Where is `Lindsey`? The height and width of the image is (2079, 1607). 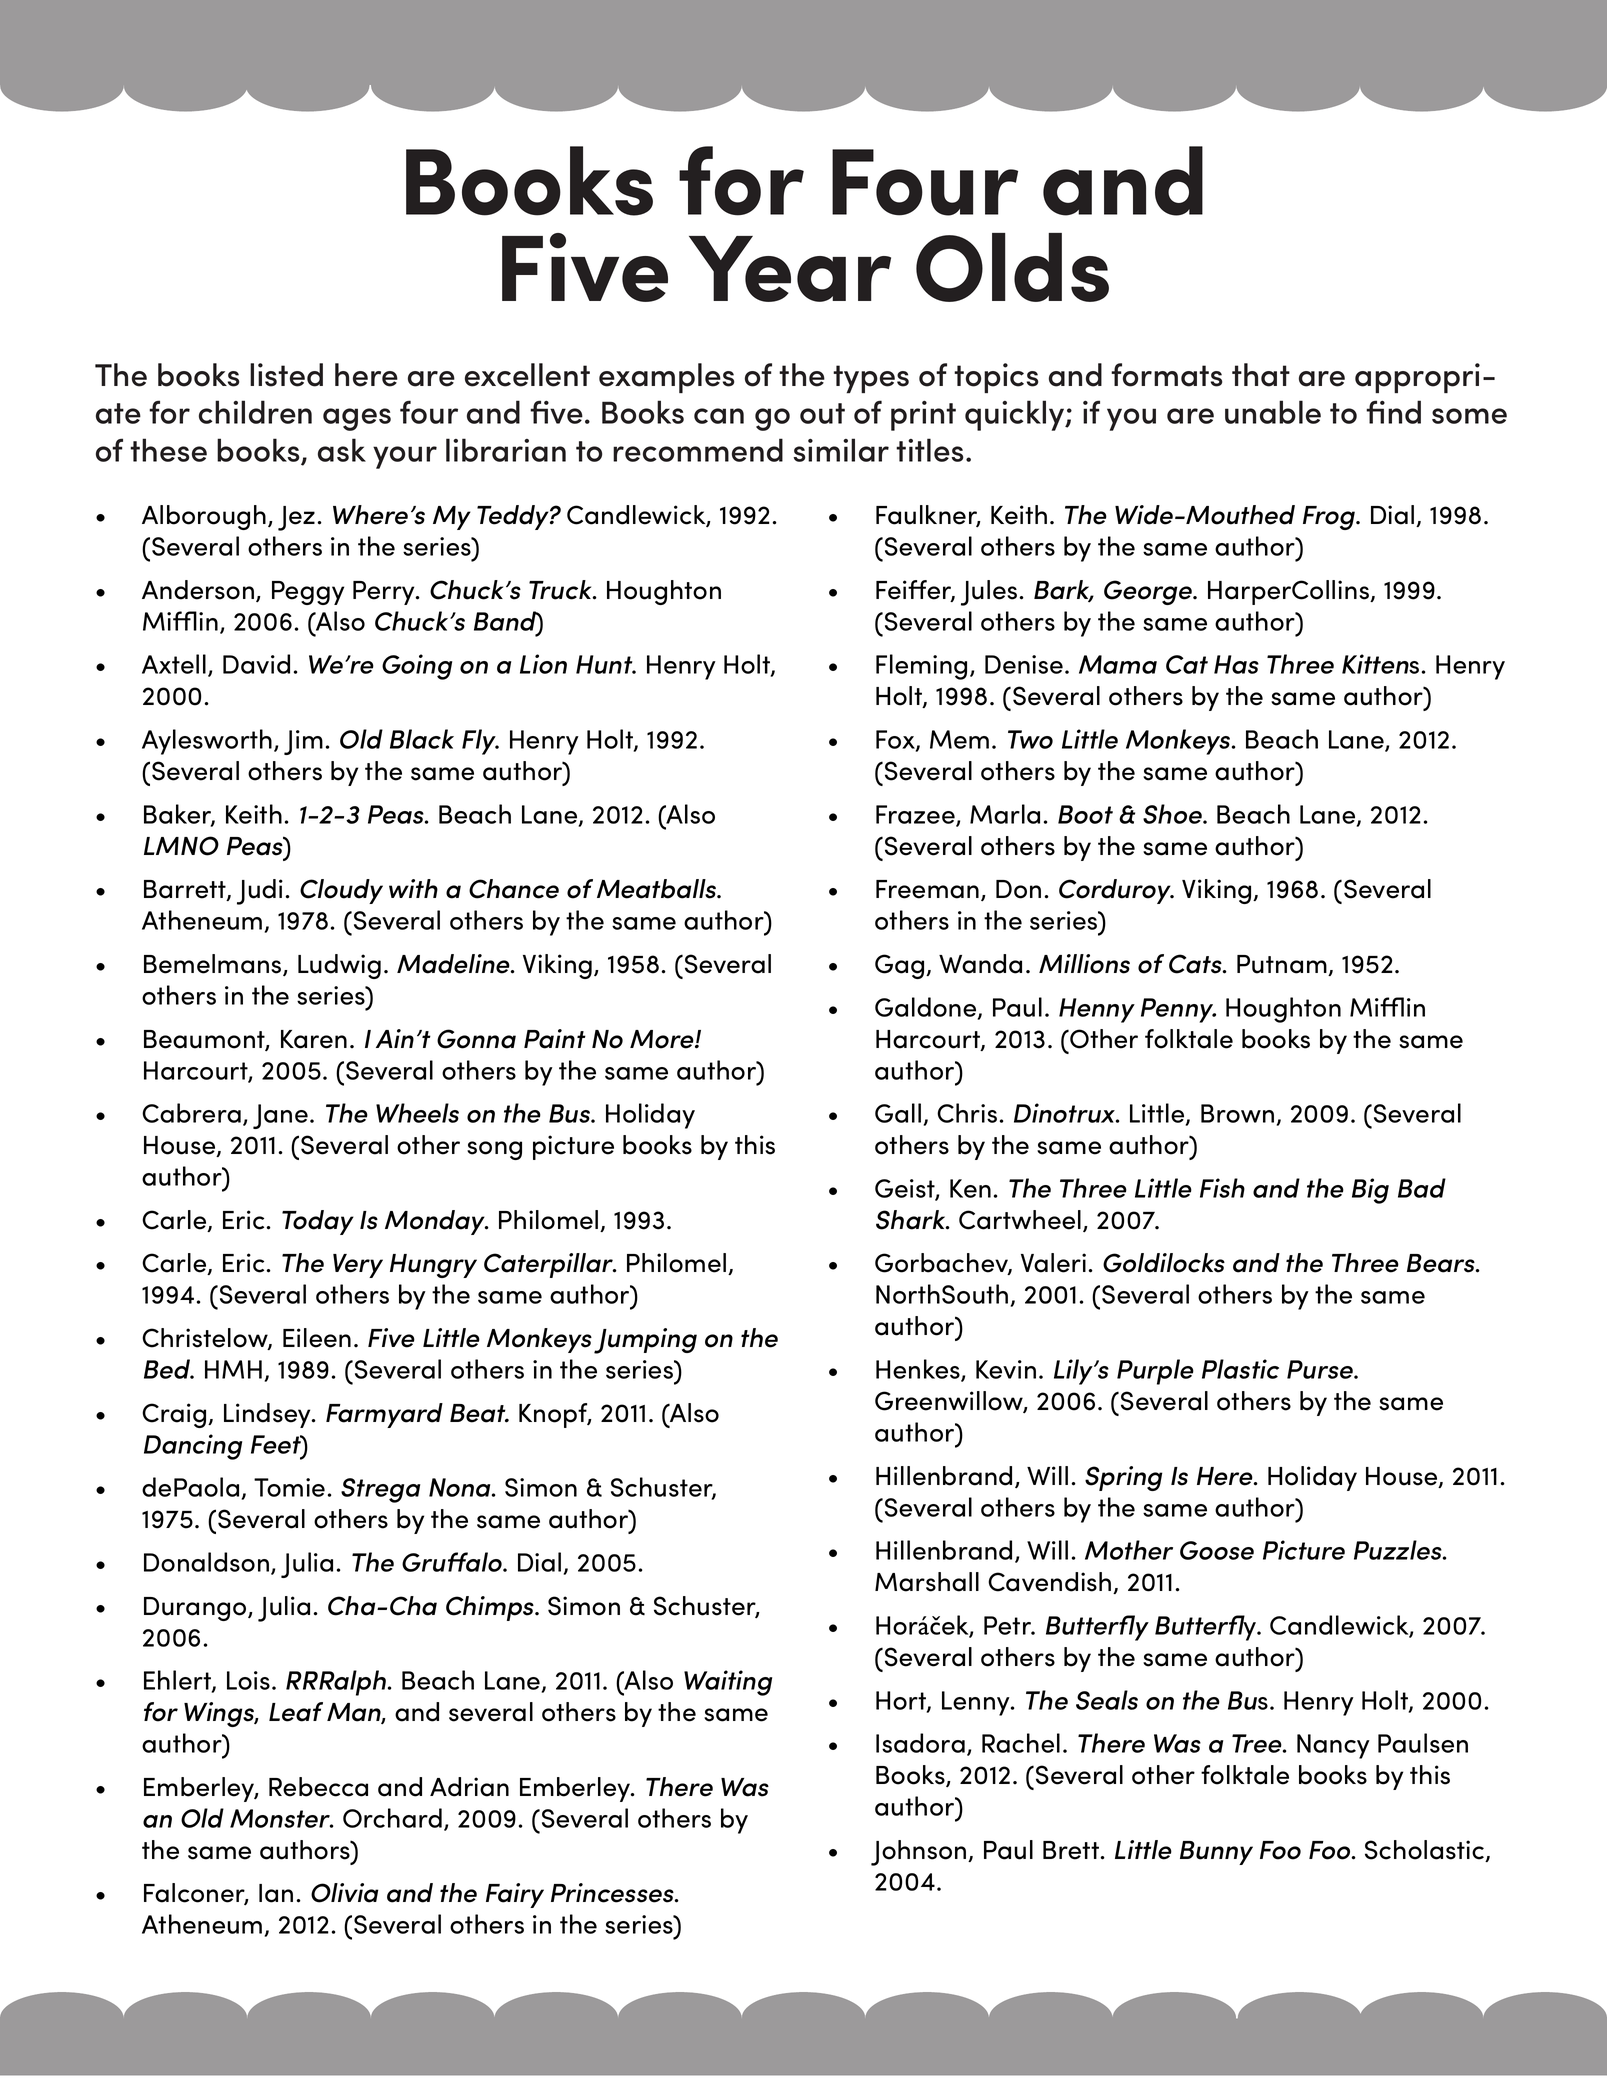 Lindsey is located at coordinates (268, 1415).
